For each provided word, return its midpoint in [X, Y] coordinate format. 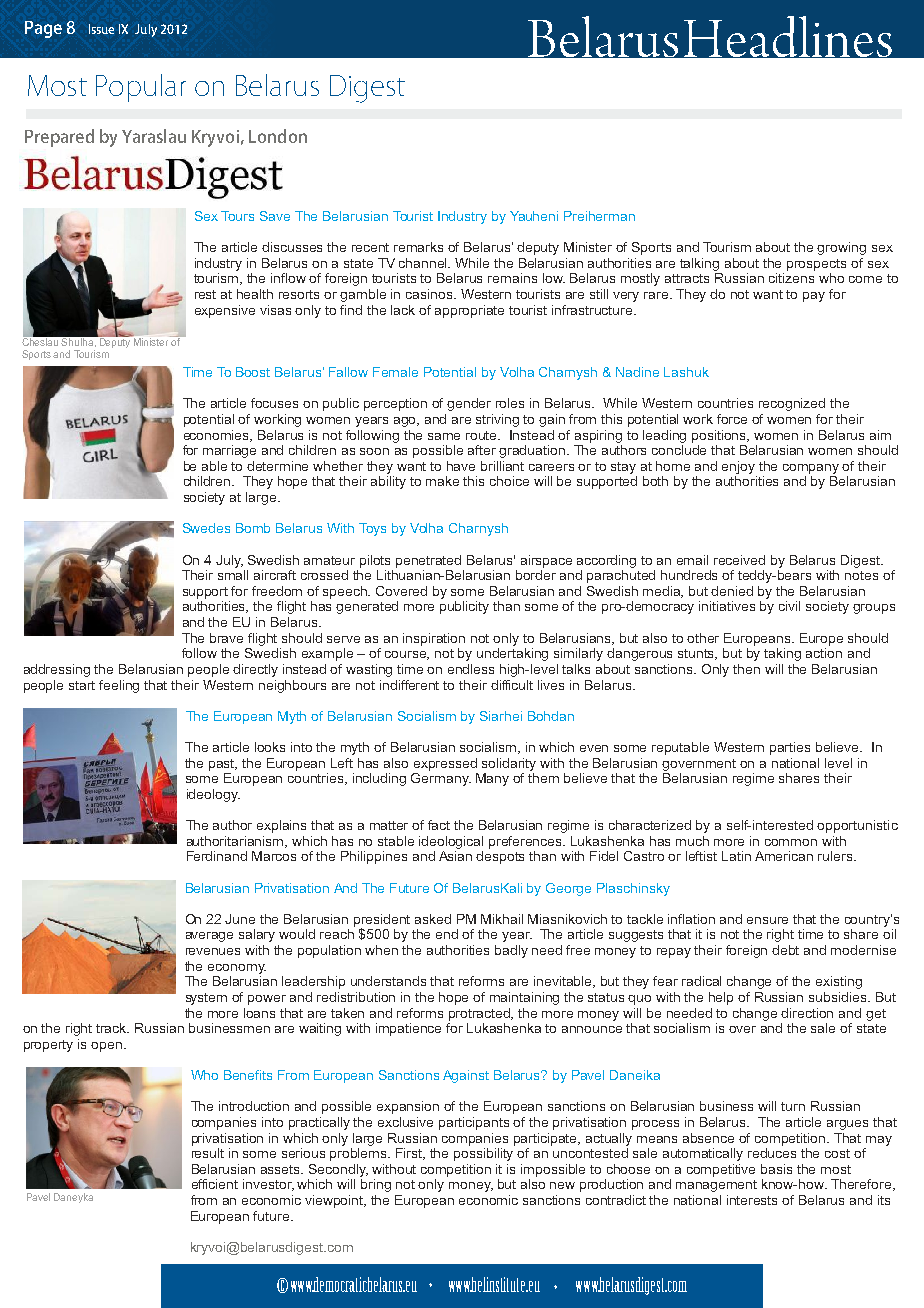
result [208, 1153]
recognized [792, 404]
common [791, 842]
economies [218, 436]
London [278, 136]
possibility [483, 1154]
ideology [213, 795]
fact [439, 825]
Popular [141, 88]
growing [841, 248]
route [483, 435]
